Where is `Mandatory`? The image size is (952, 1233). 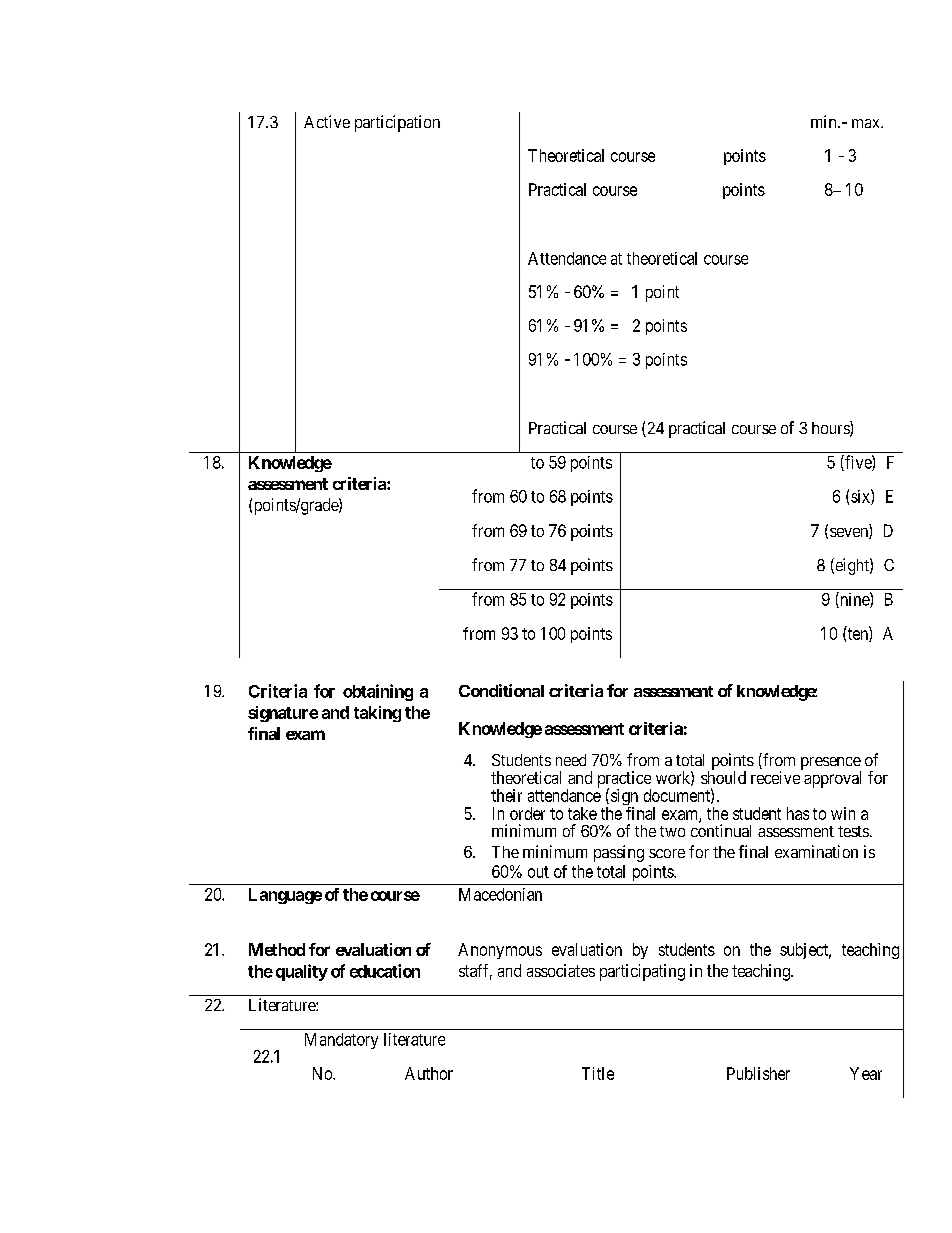 Mandatory is located at coordinates (341, 1041).
